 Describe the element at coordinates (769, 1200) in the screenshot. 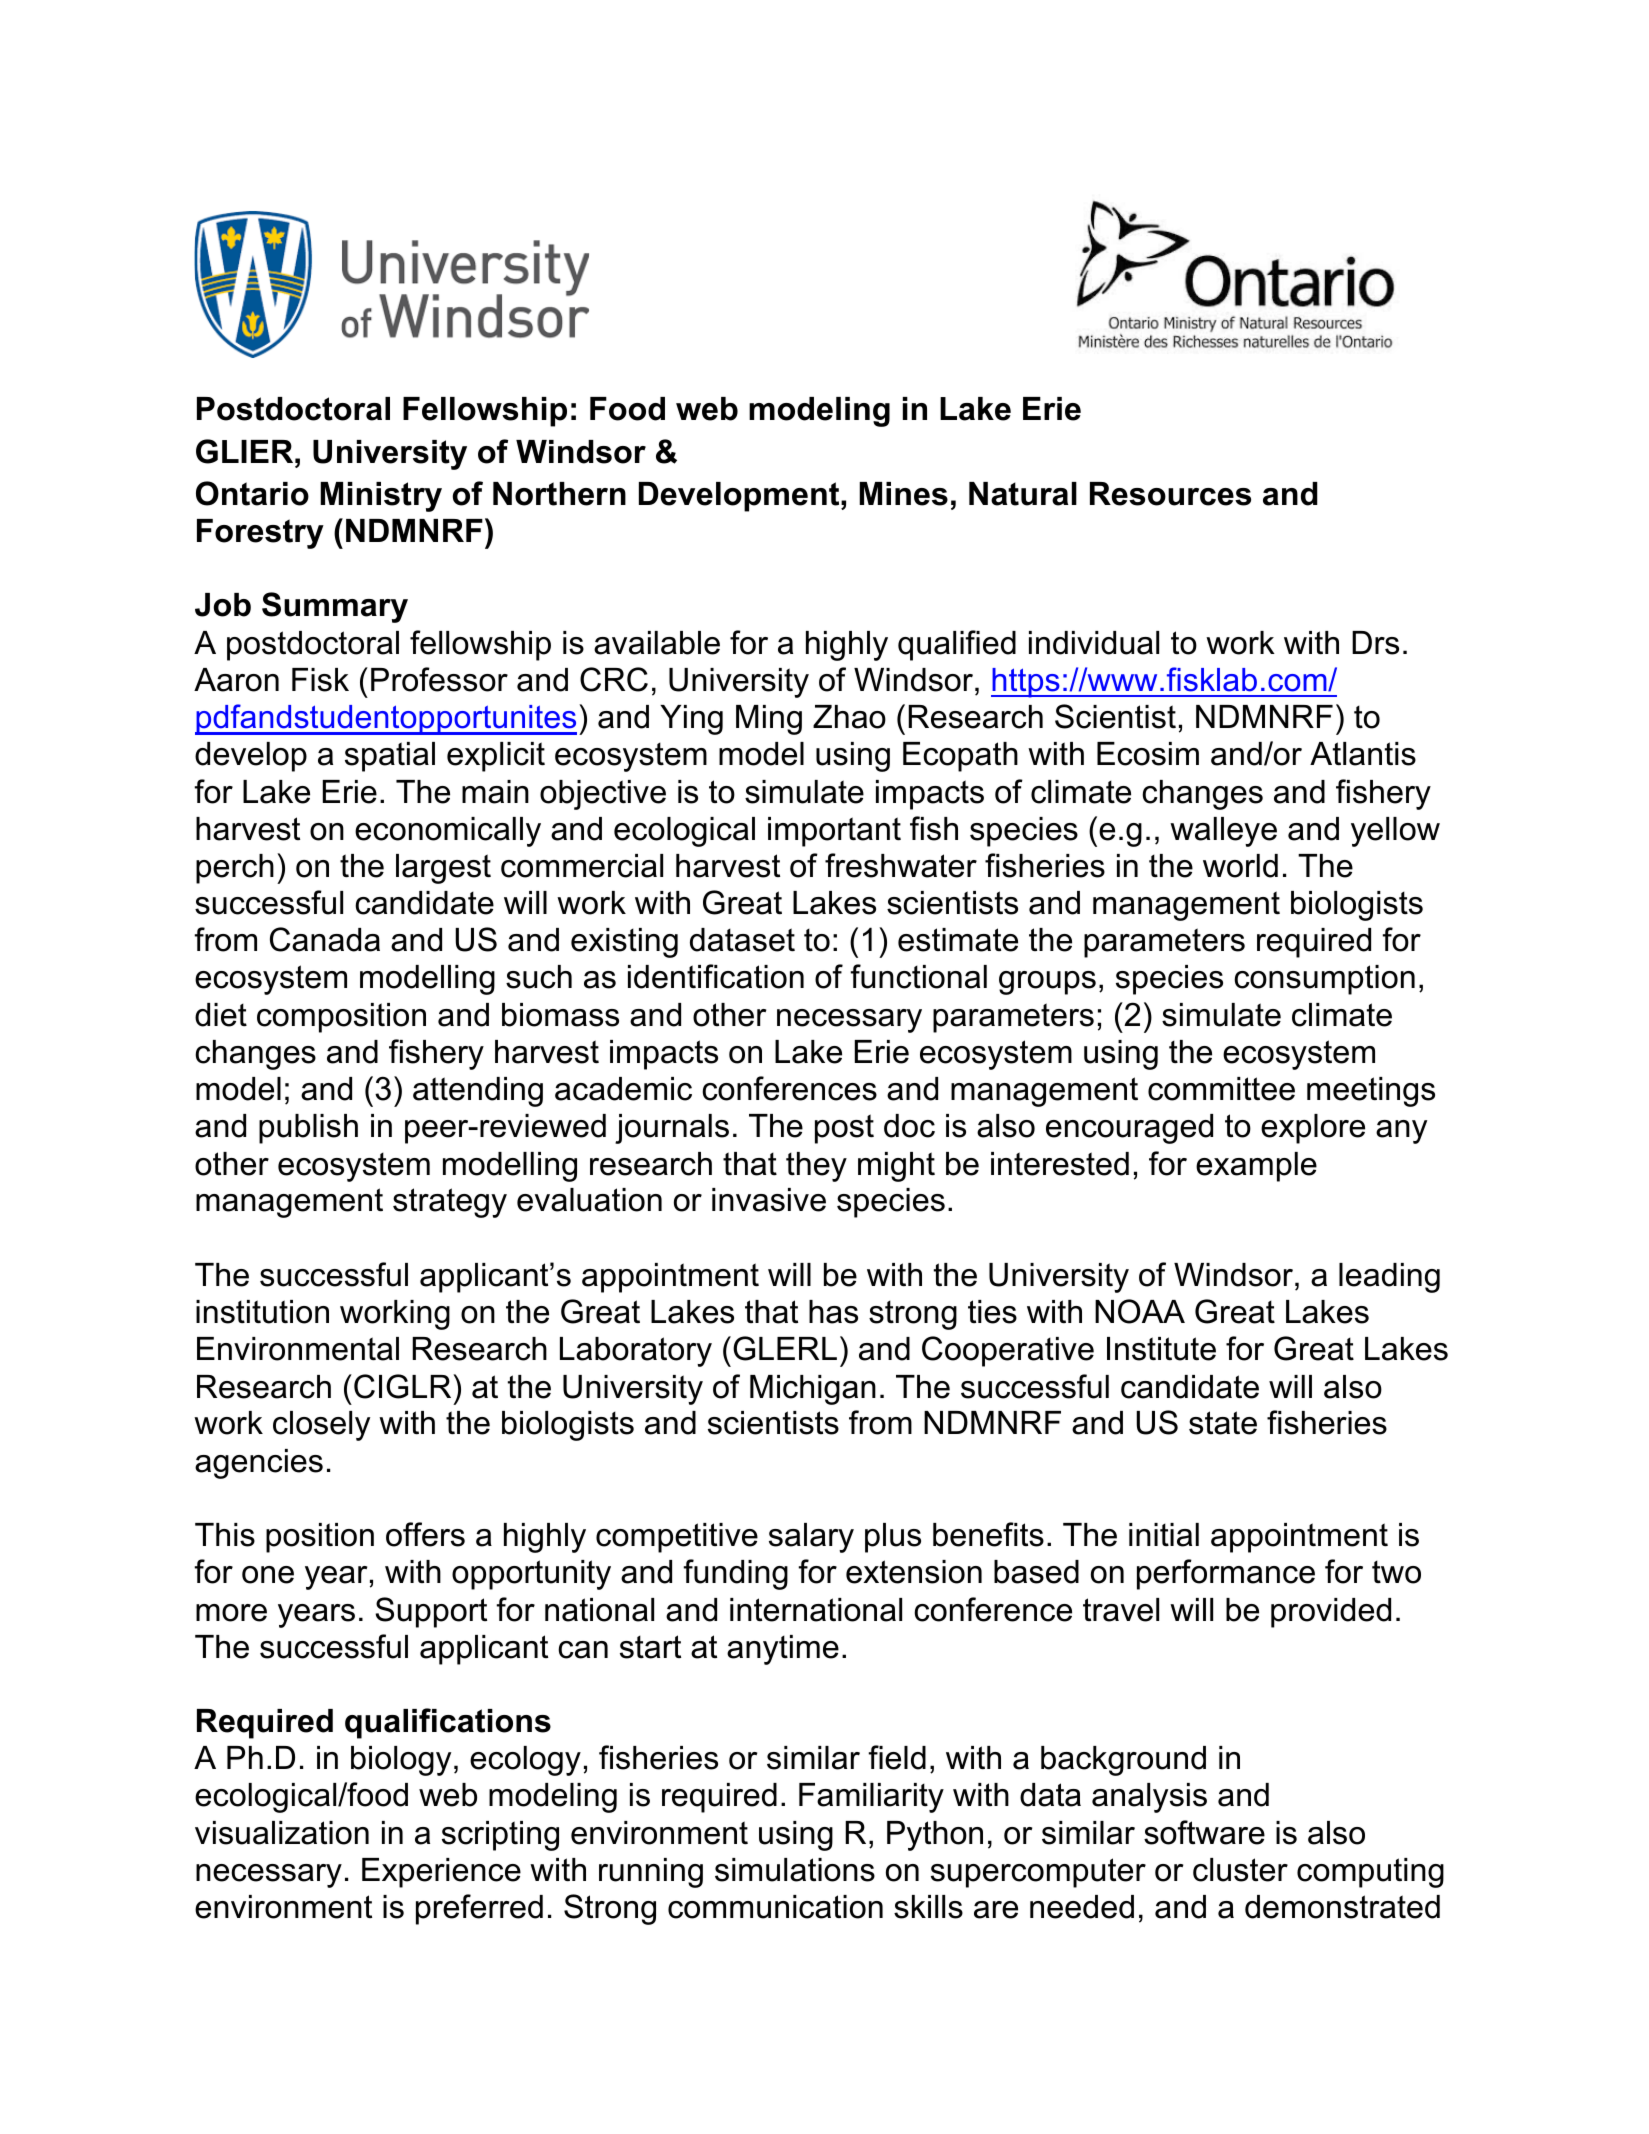

I see `invasive` at that location.
